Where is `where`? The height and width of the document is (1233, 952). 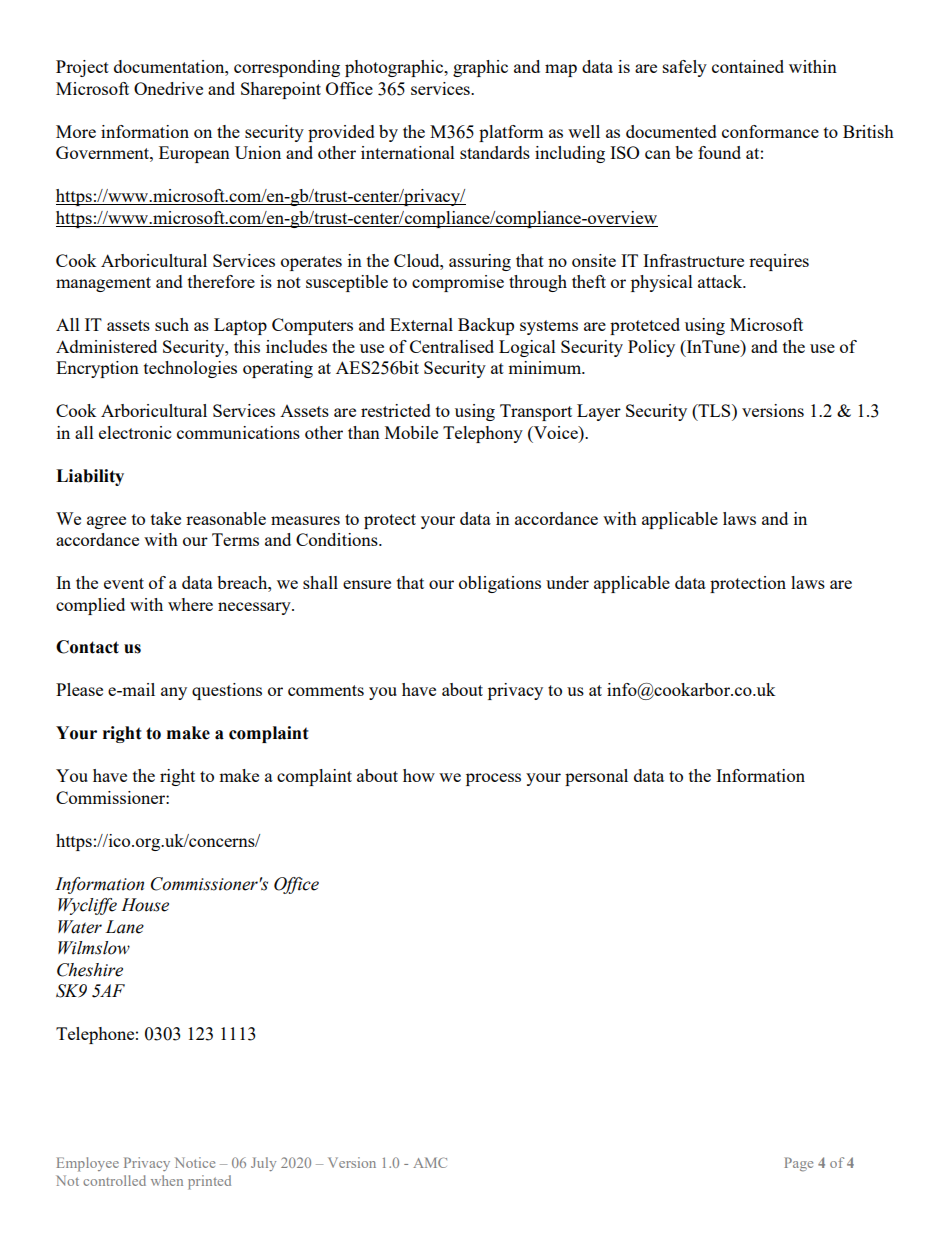 where is located at coordinates (190, 604).
